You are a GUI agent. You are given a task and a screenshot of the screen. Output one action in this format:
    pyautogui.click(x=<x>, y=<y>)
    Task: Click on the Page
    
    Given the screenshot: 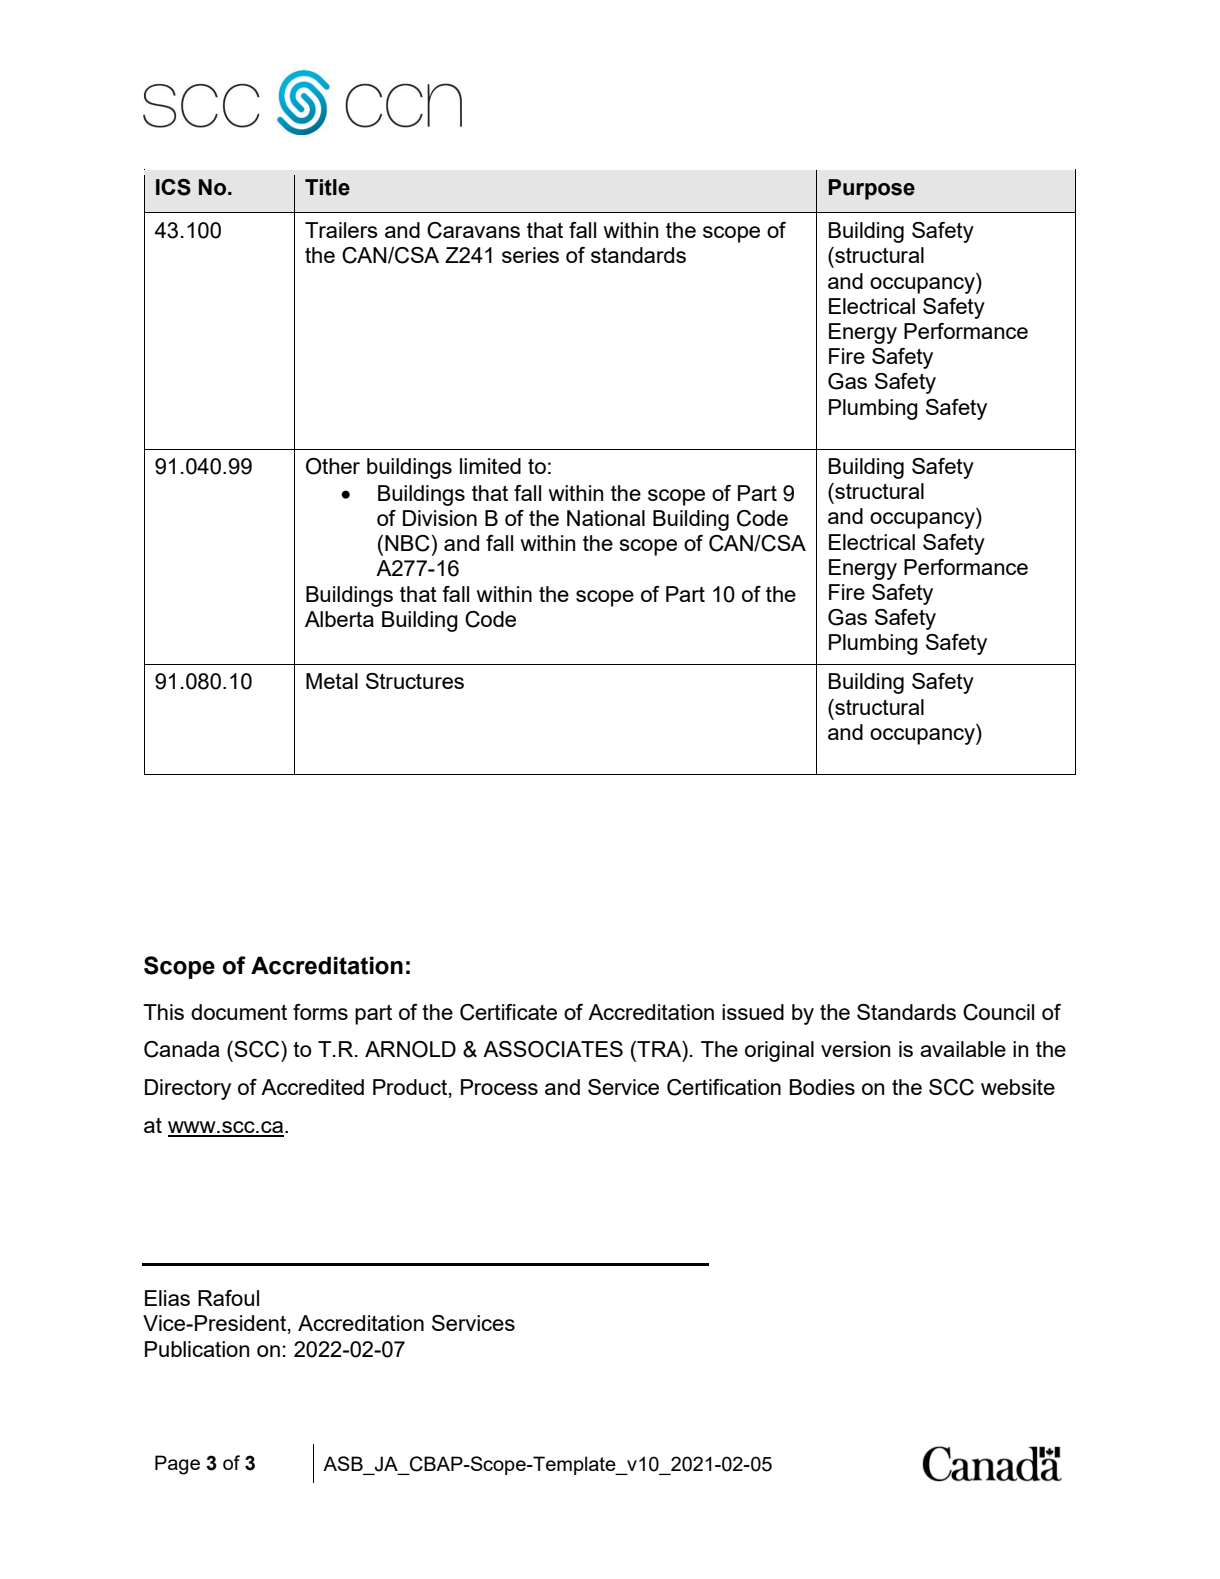 What is the action you would take?
    pyautogui.click(x=177, y=1465)
